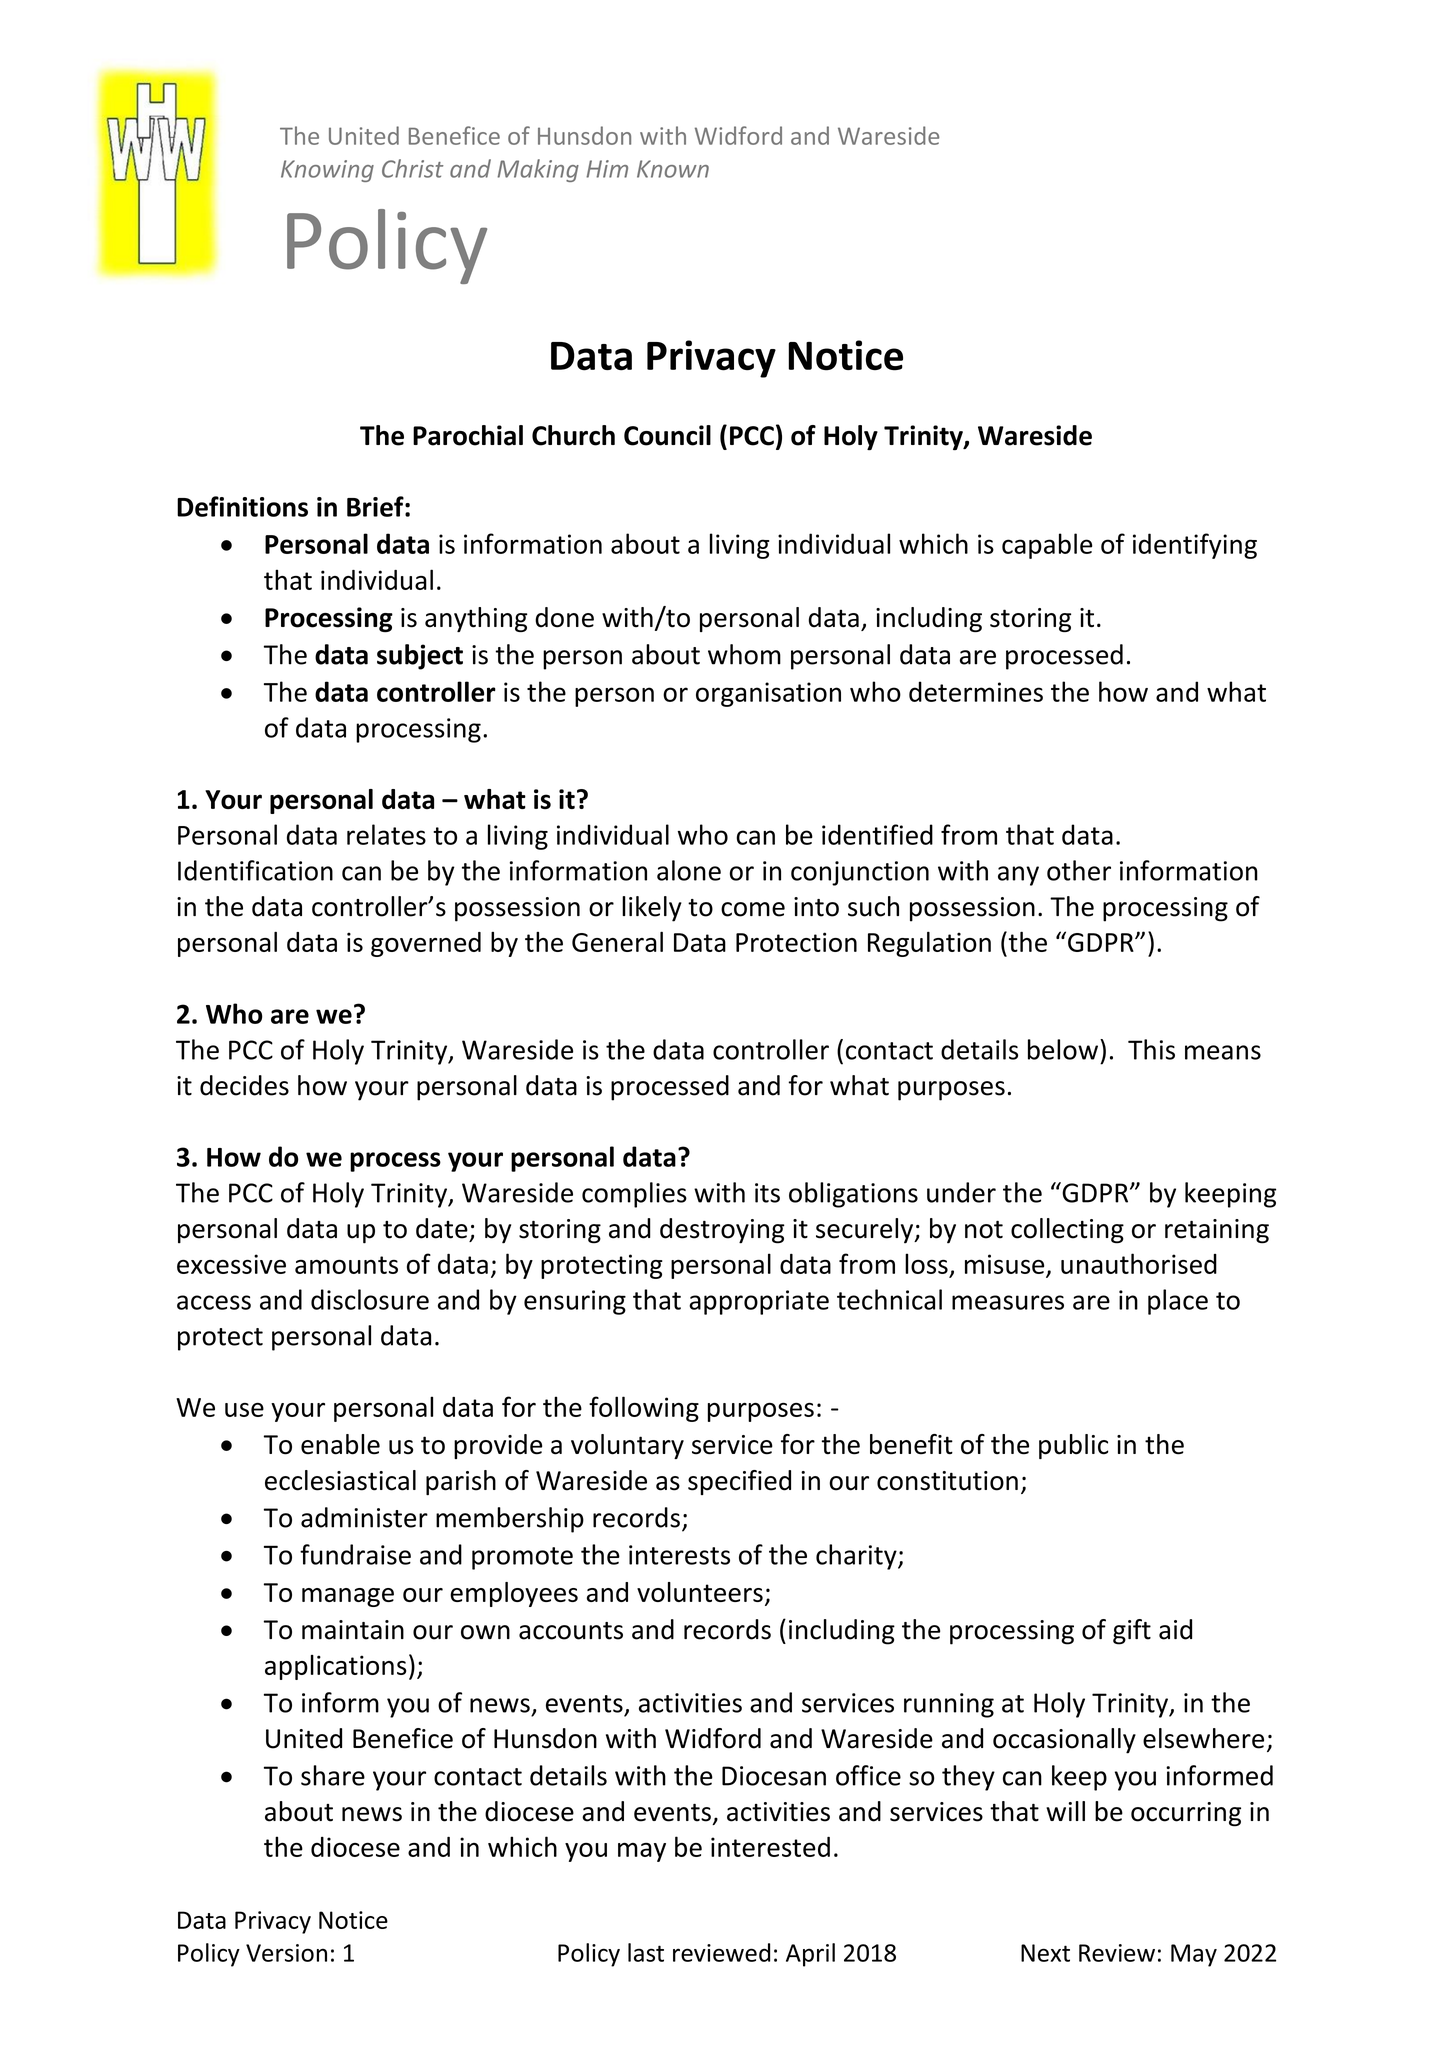  I want to click on capable, so click(1047, 546).
